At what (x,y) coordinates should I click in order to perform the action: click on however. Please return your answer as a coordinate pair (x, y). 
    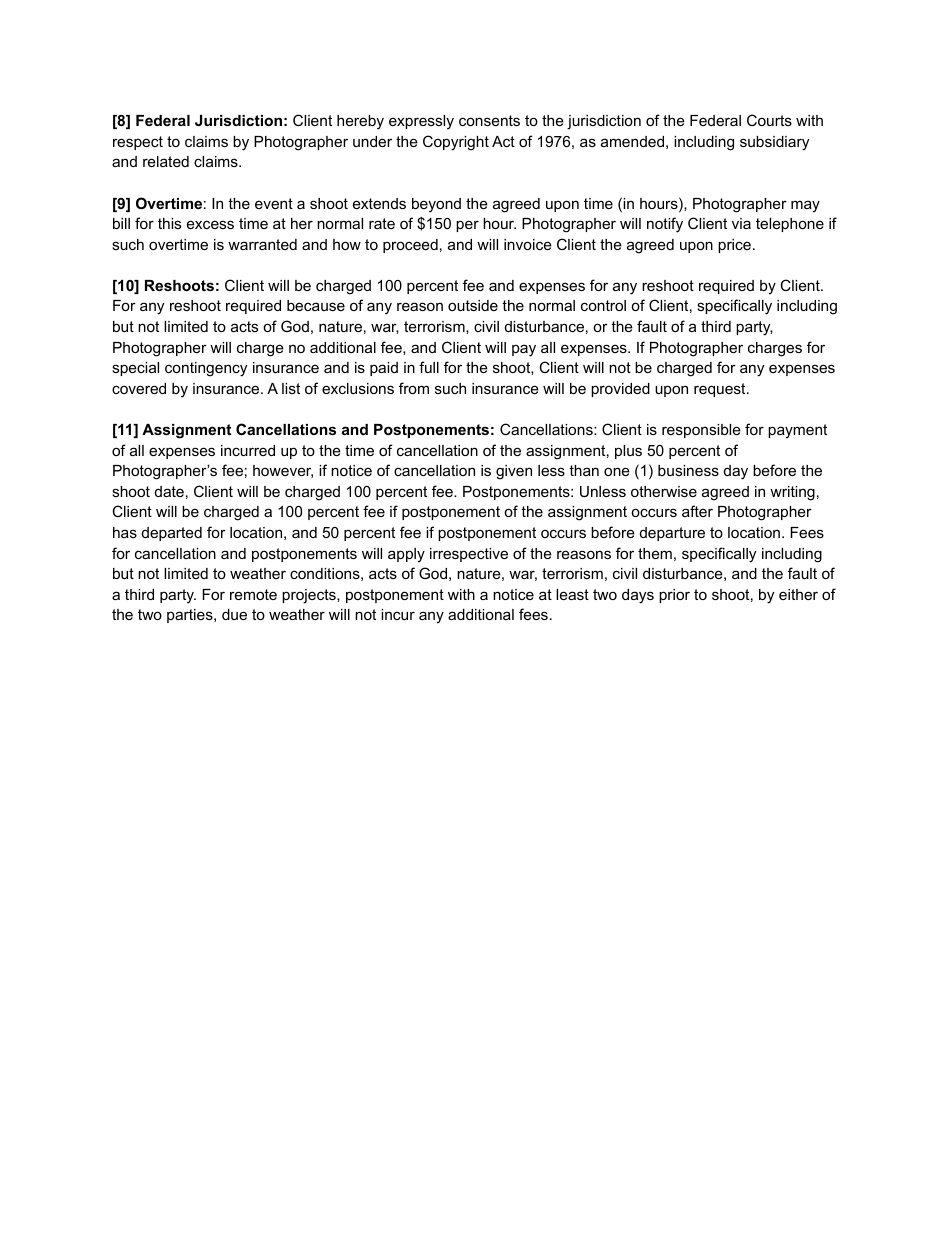
    Looking at the image, I should click on (283, 471).
